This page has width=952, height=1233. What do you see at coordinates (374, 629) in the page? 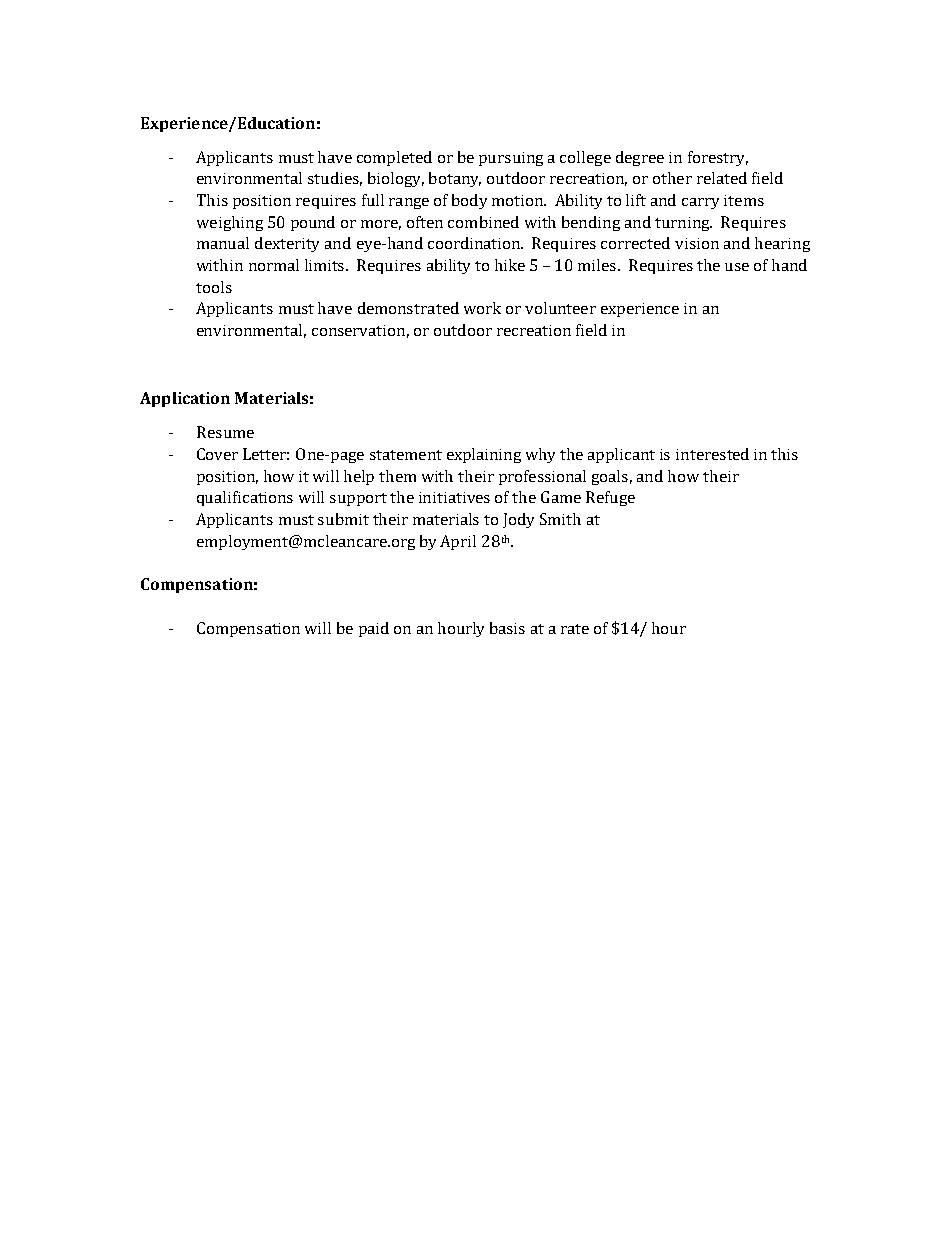
I see `paid` at bounding box center [374, 629].
